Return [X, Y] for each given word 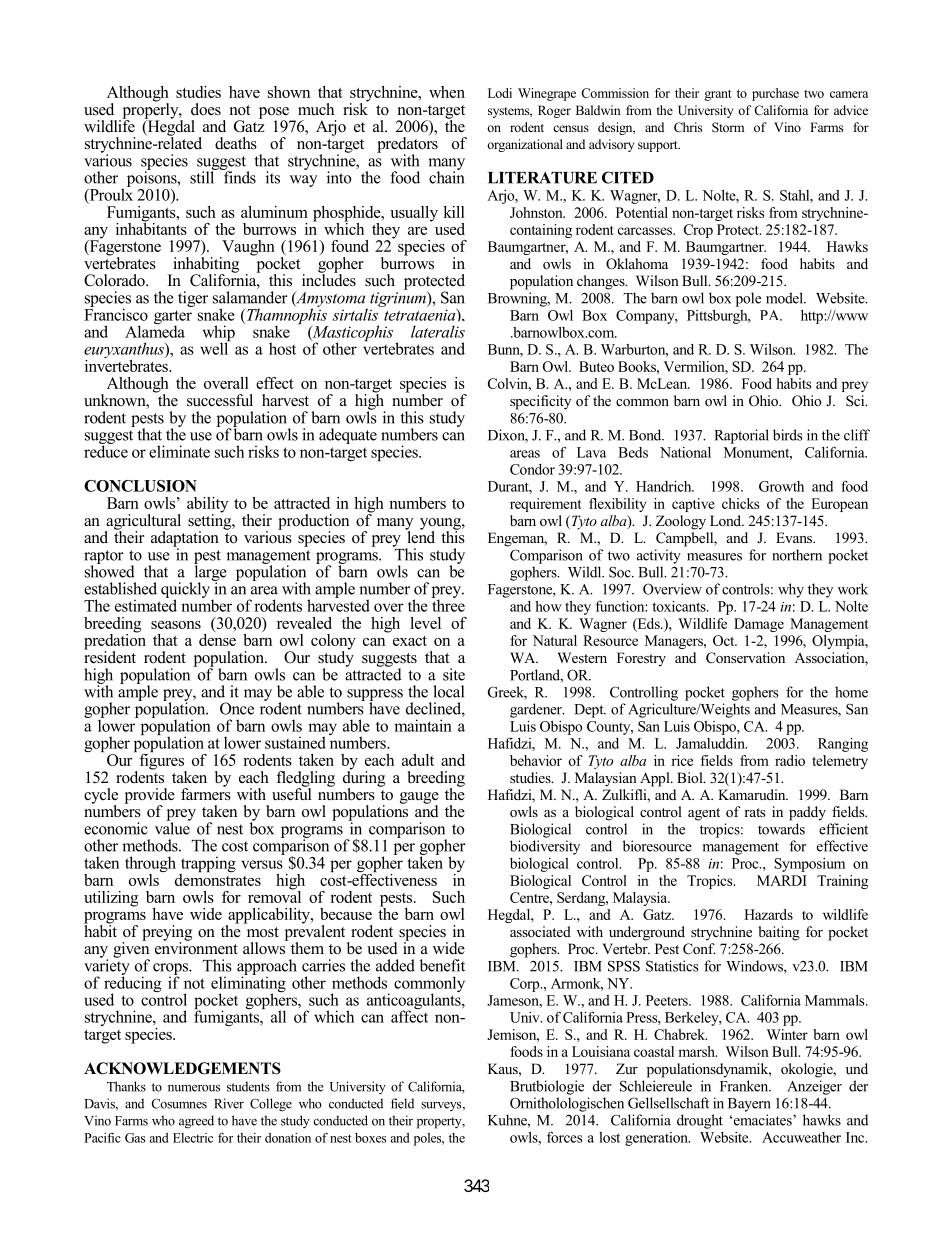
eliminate [179, 451]
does [206, 109]
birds [787, 435]
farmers [206, 793]
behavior [536, 760]
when [447, 92]
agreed [196, 1122]
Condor [532, 469]
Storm [728, 127]
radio [790, 760]
